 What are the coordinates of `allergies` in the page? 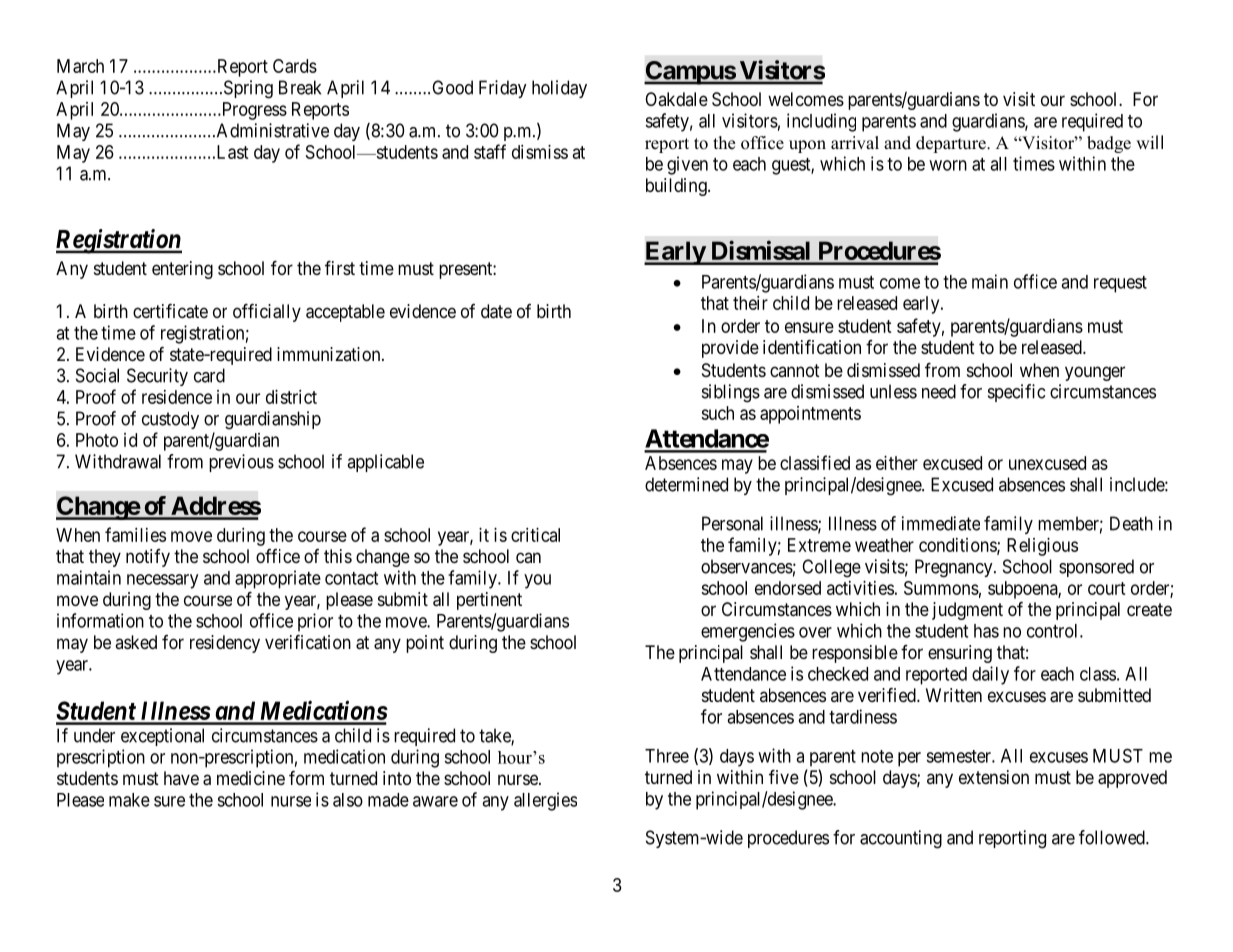 It's located at (545, 801).
